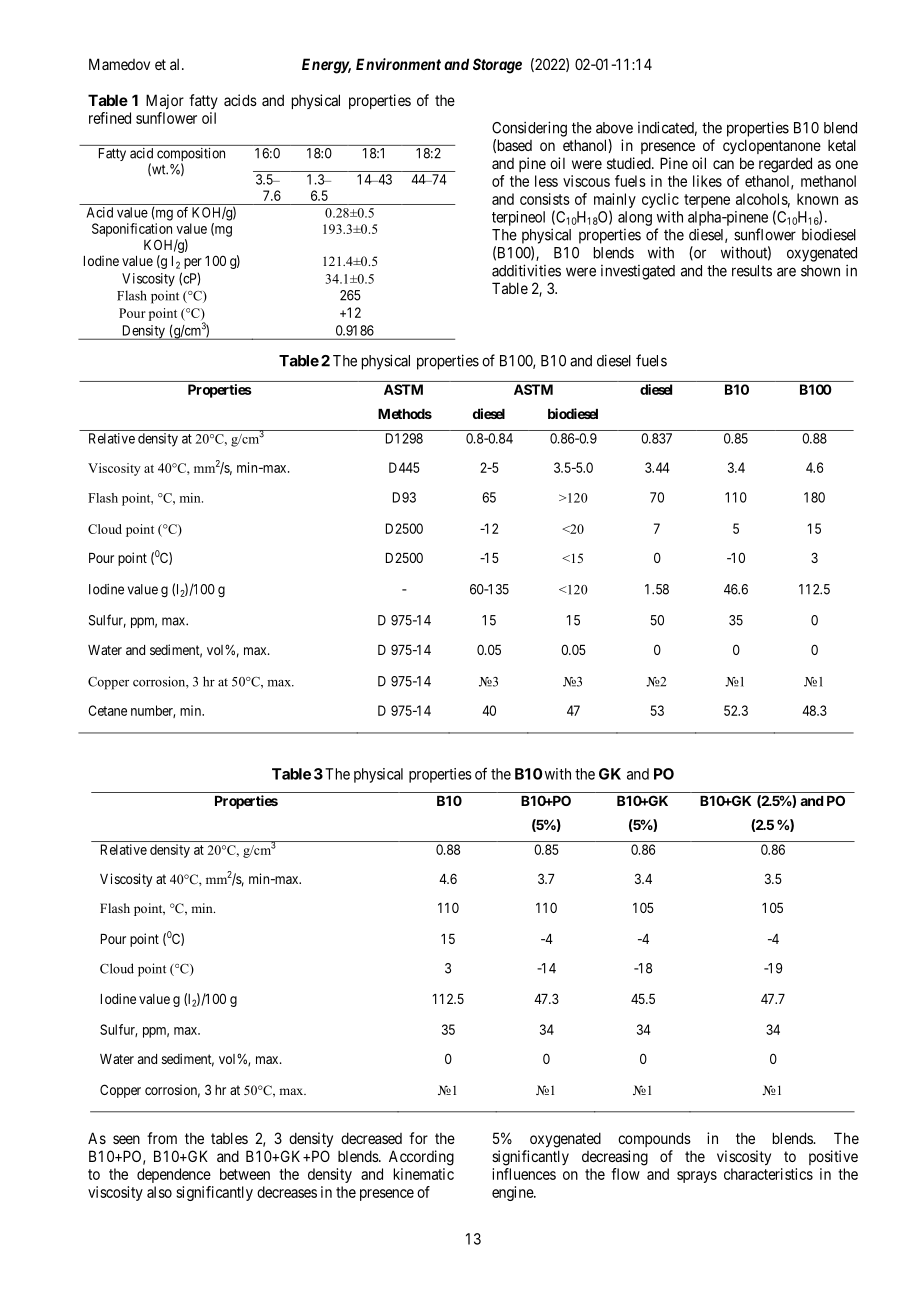 This page has width=924, height=1308. Describe the element at coordinates (497, 66) in the page. I see `Storage` at that location.
